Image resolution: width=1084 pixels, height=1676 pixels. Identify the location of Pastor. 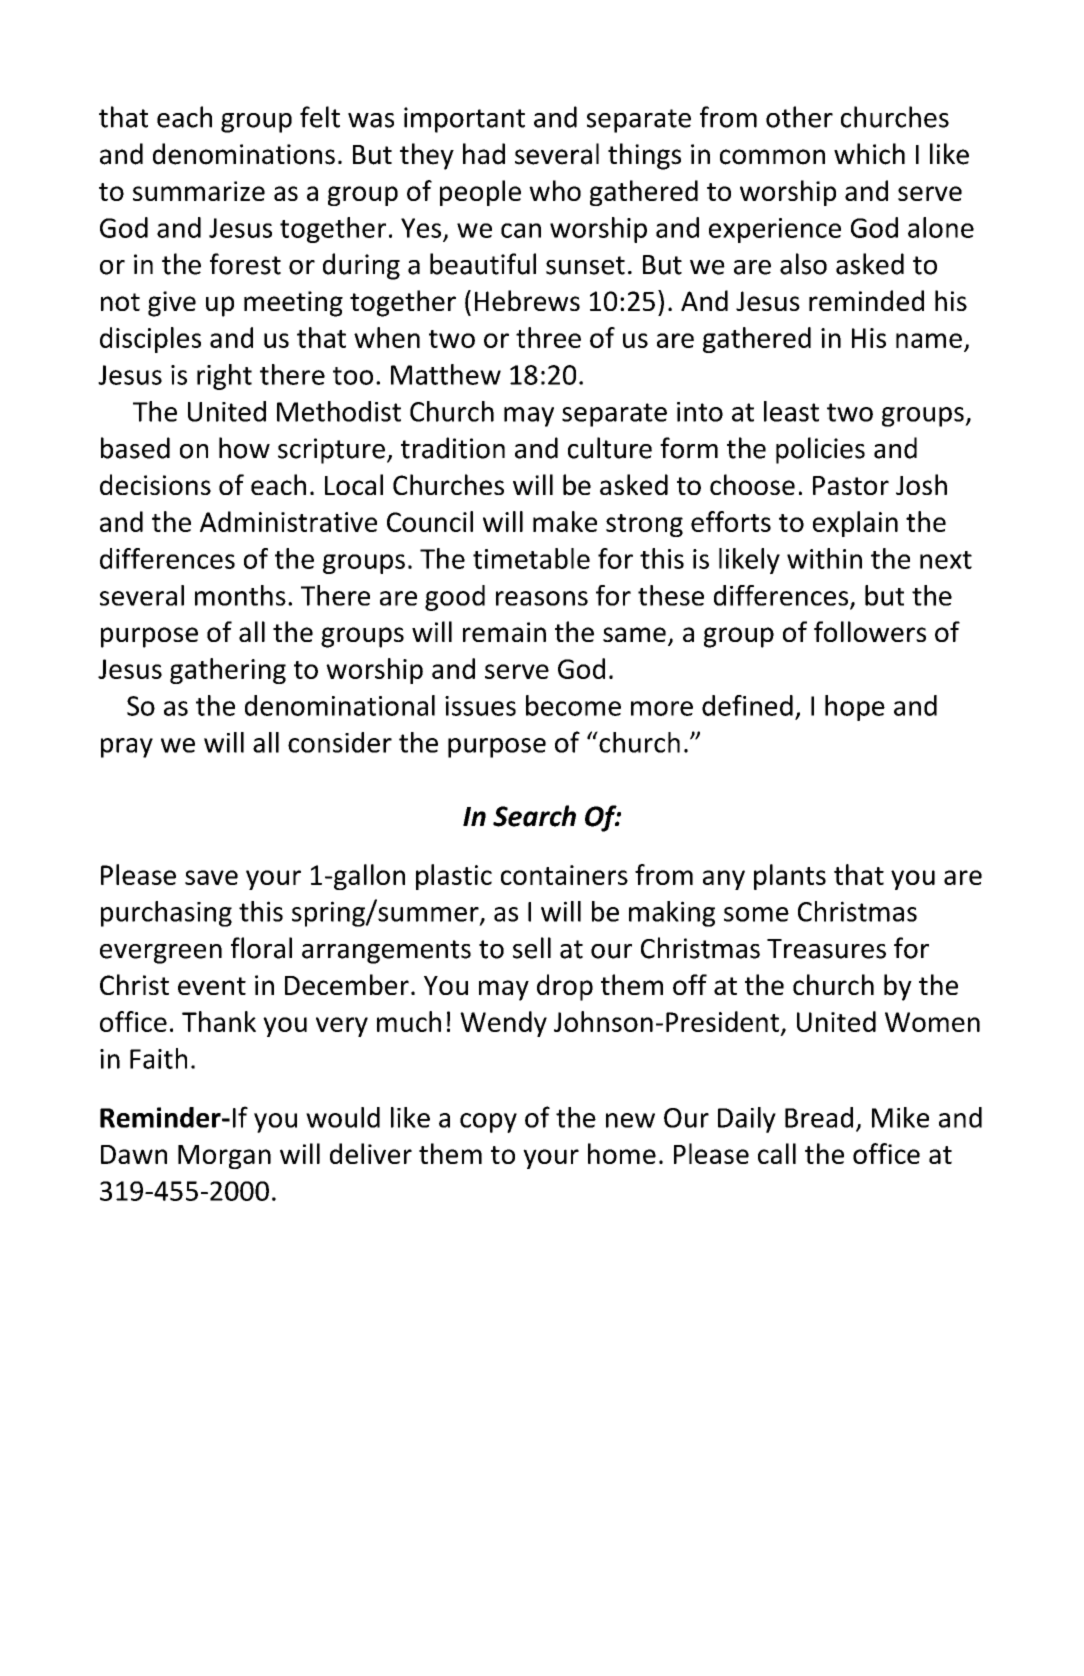
(851, 485).
